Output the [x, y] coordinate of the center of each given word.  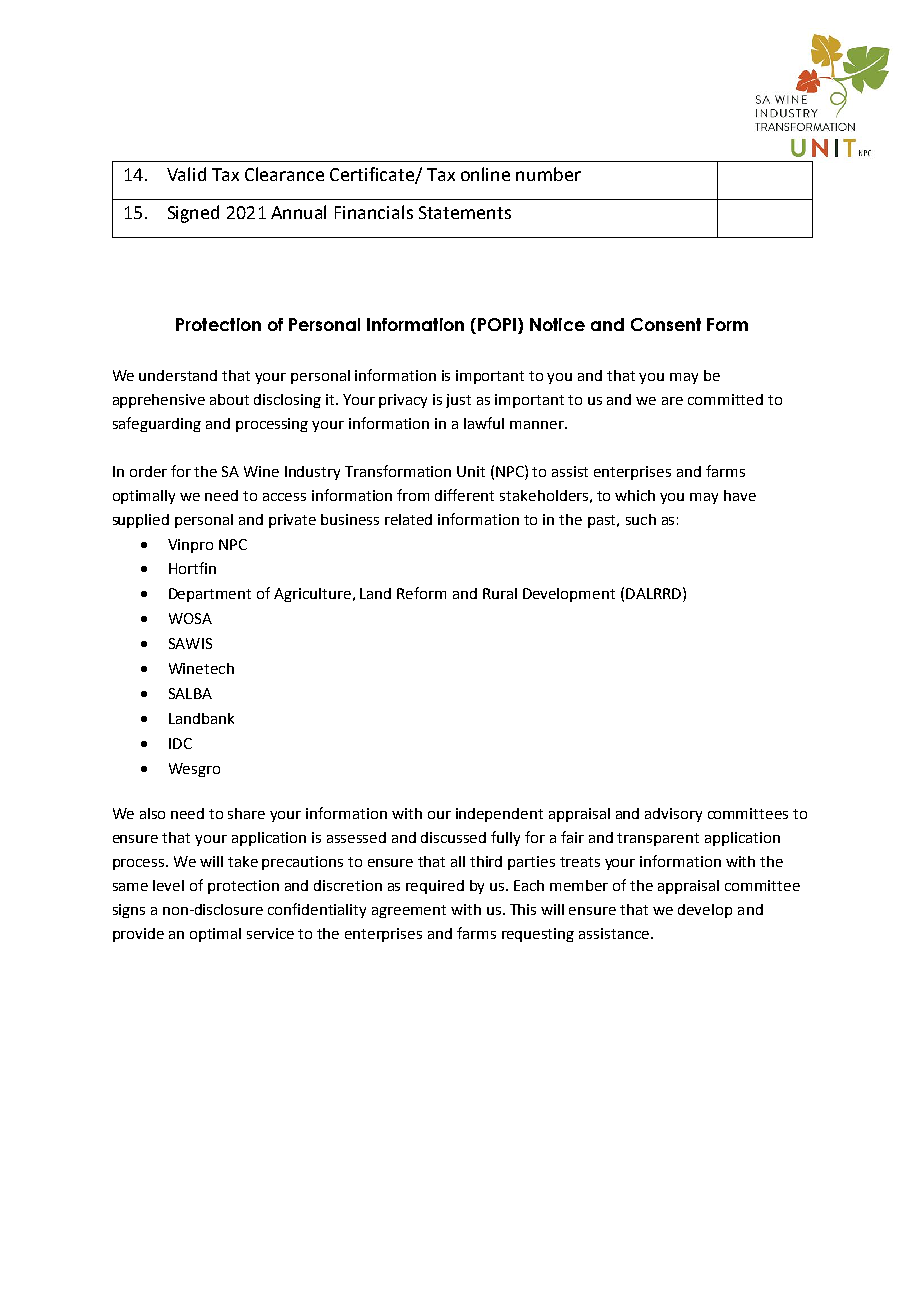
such [641, 519]
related [408, 519]
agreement [409, 911]
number [548, 174]
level [168, 885]
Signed [193, 214]
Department [210, 595]
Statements [465, 212]
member [579, 885]
